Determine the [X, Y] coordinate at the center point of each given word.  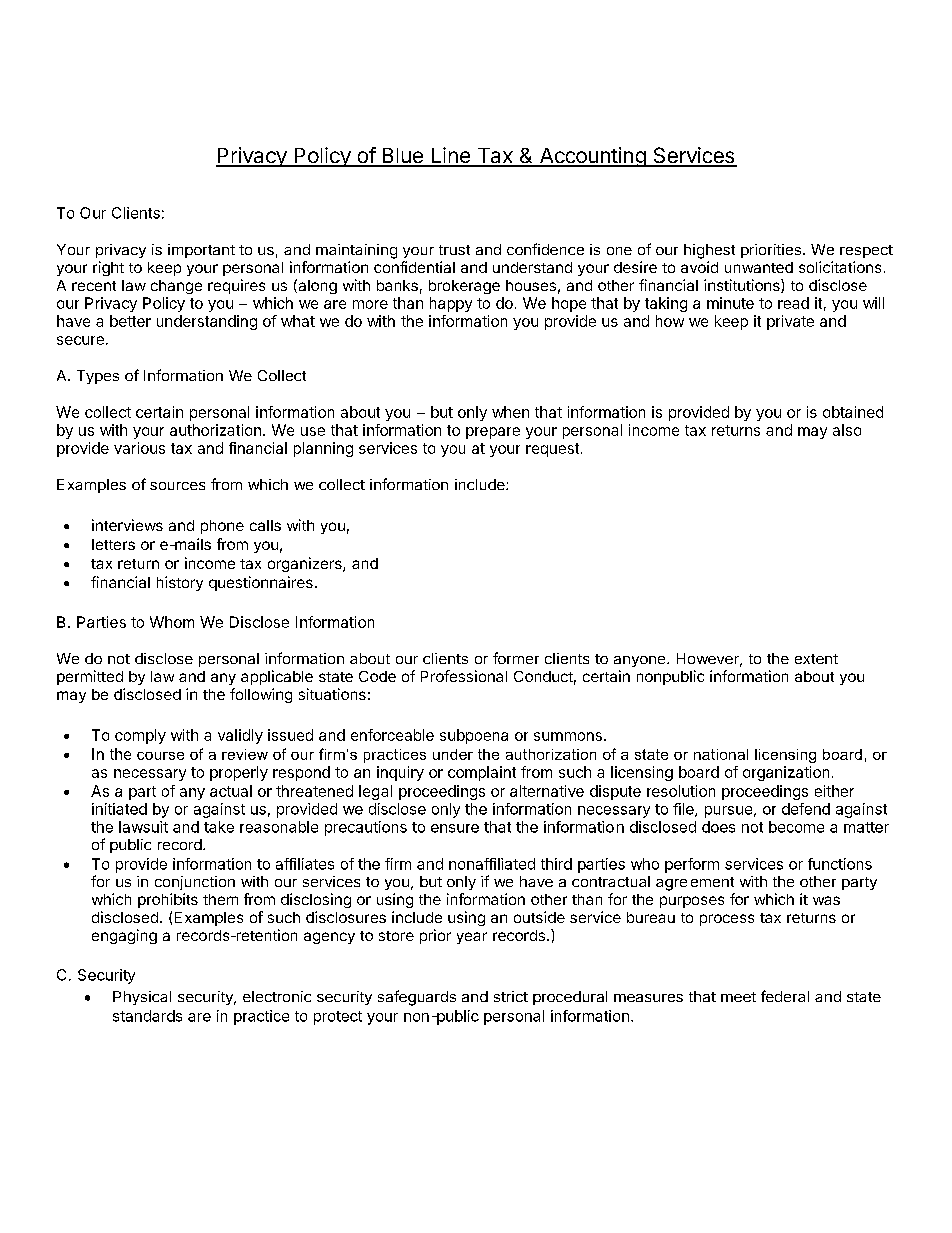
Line [450, 156]
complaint [482, 773]
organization [786, 773]
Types [98, 377]
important [201, 251]
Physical [142, 998]
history [180, 583]
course [160, 756]
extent [816, 659]
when [510, 412]
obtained [853, 412]
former [516, 658]
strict [511, 996]
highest [709, 251]
